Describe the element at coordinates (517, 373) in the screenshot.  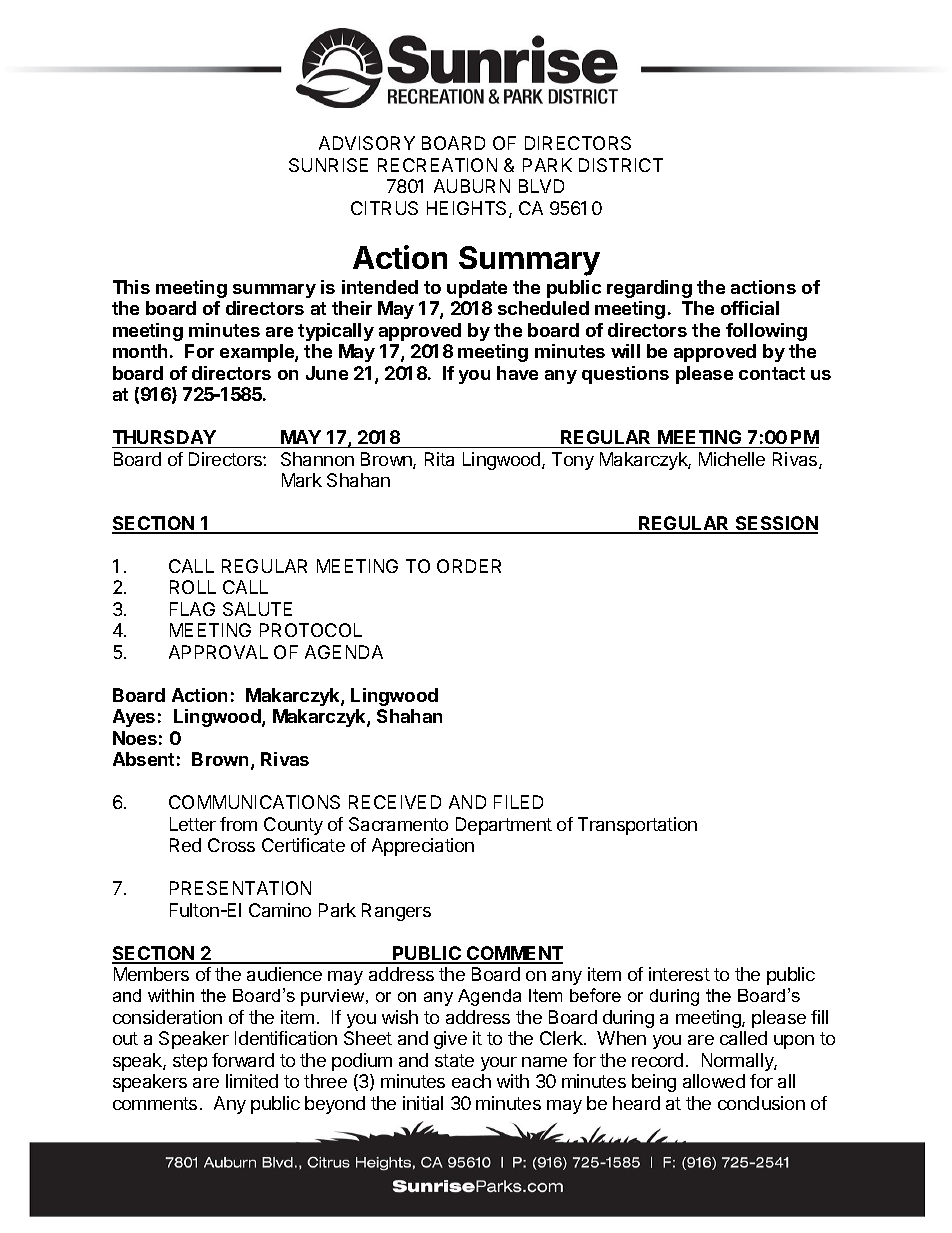
I see `have` at that location.
